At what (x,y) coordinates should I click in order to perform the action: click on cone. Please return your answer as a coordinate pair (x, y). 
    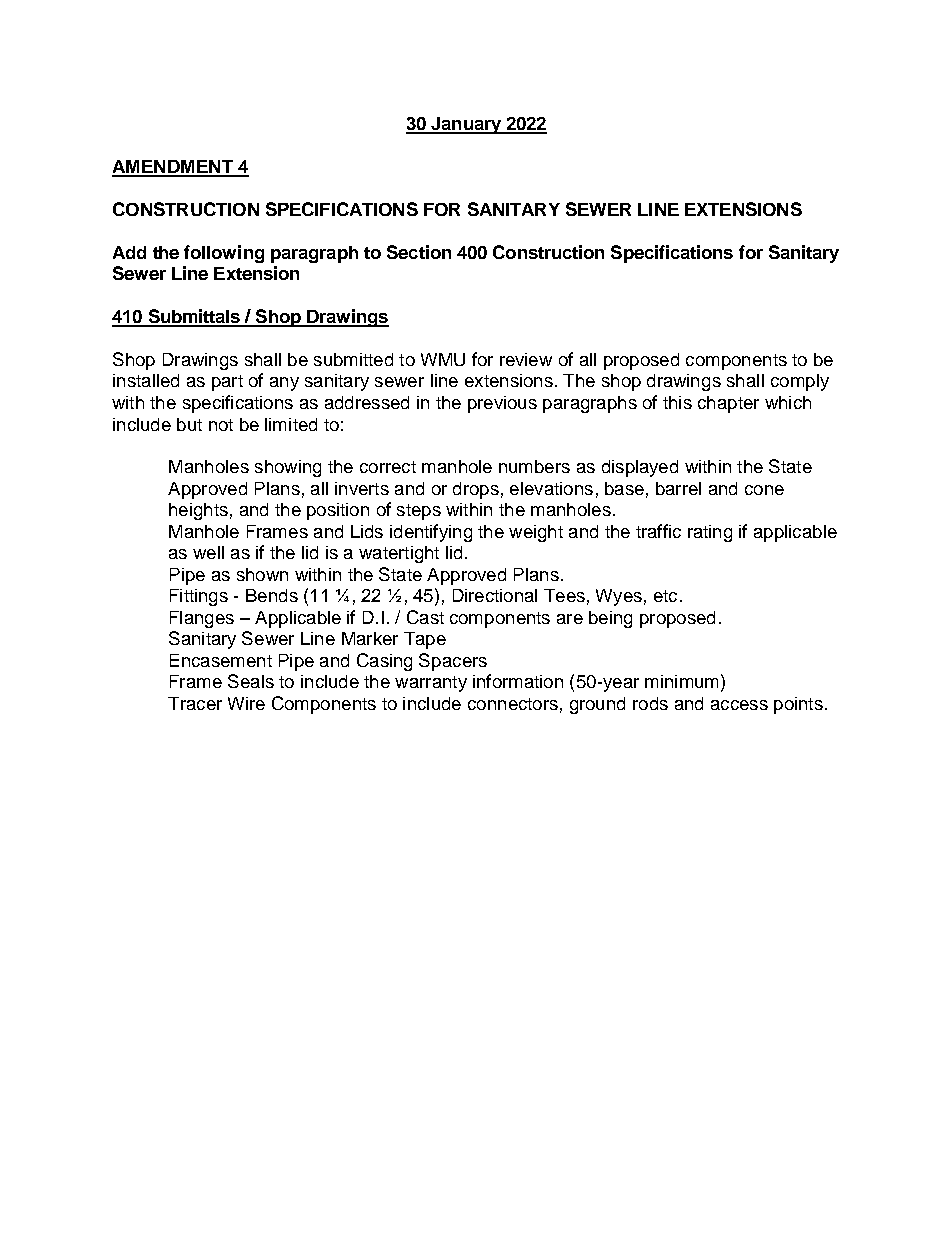
    Looking at the image, I should click on (764, 490).
